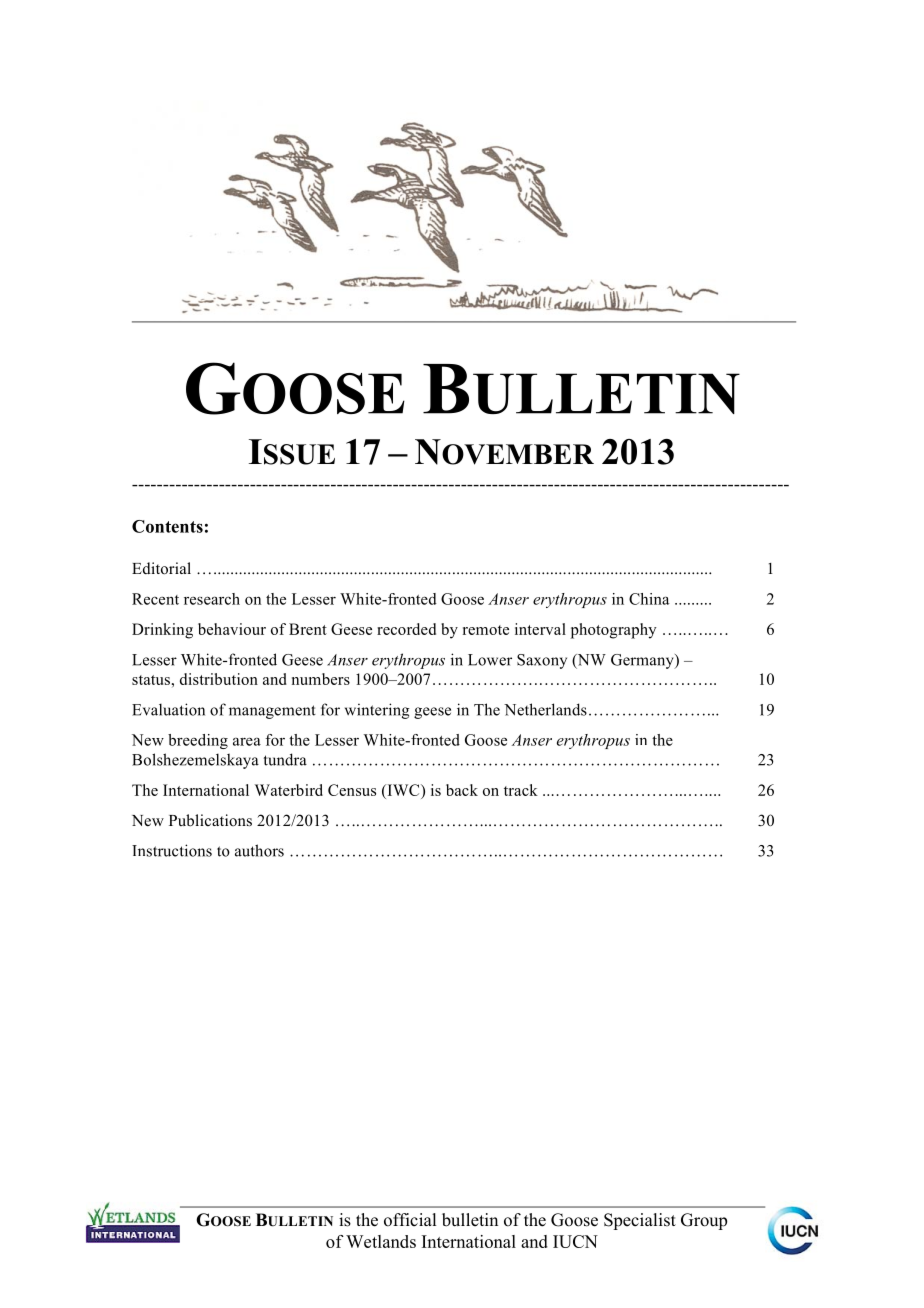  Describe the element at coordinates (575, 1241) in the screenshot. I see `IUCN` at that location.
